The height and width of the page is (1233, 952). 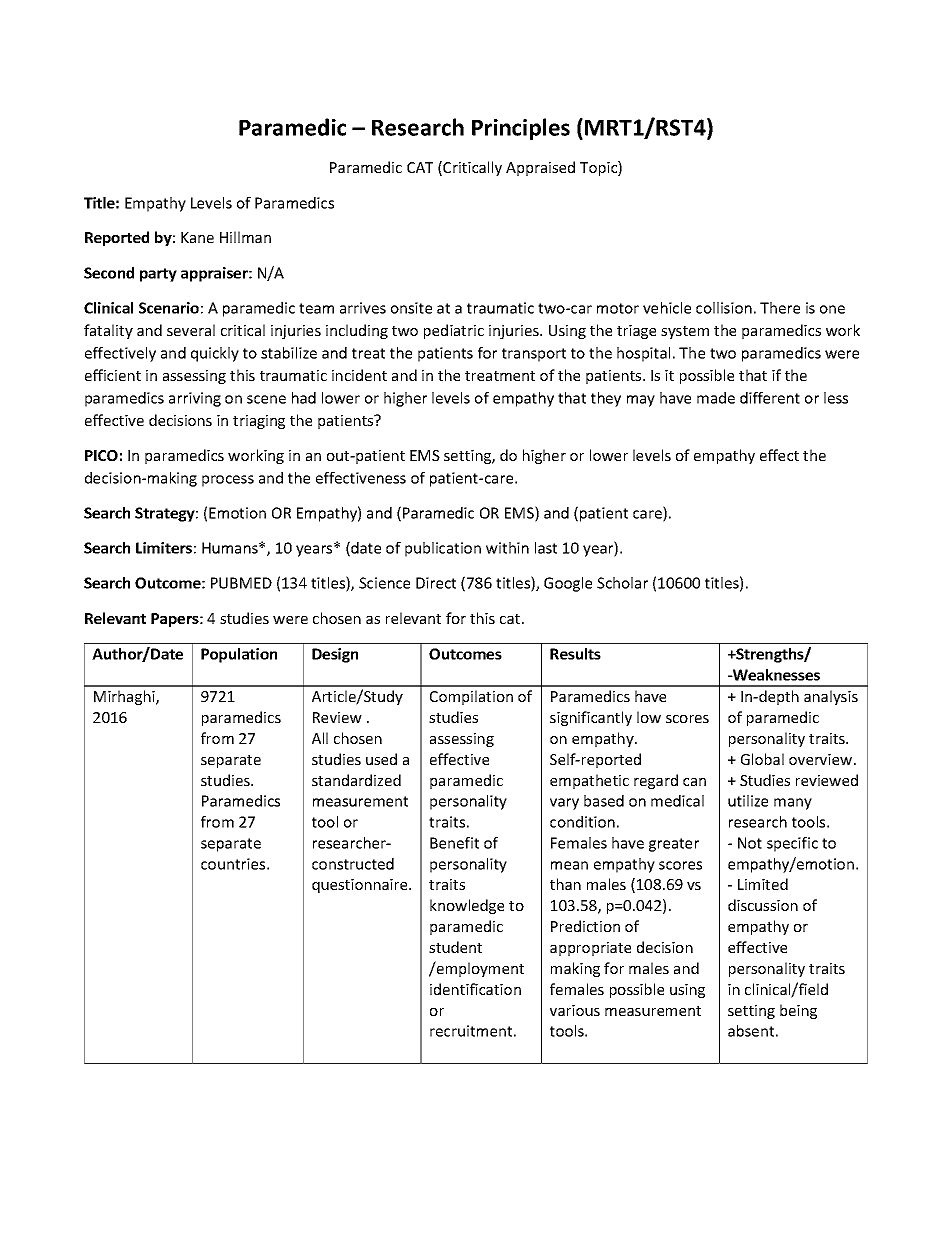 I want to click on being, so click(x=798, y=1011).
